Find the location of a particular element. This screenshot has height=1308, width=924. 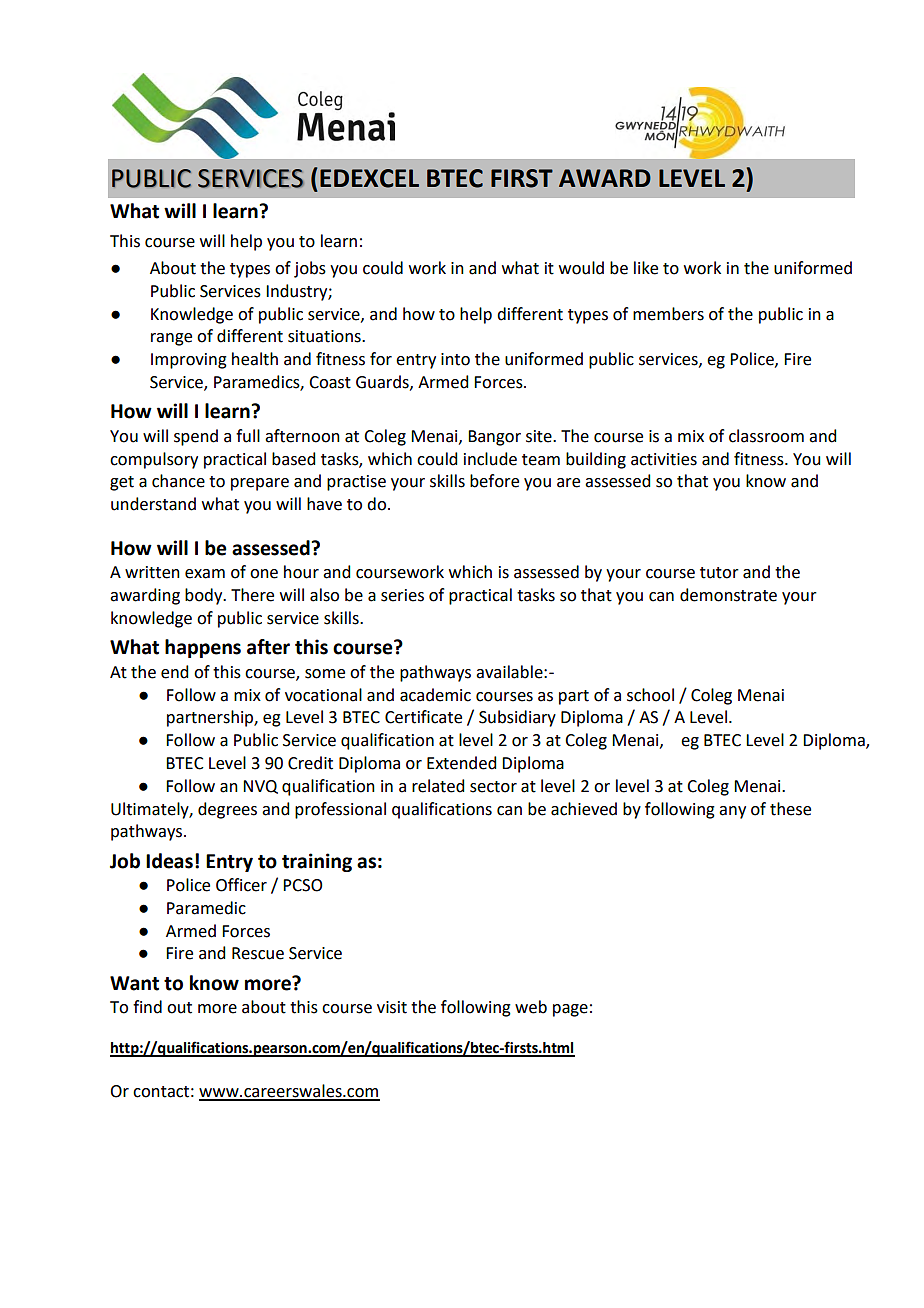

any is located at coordinates (732, 812).
